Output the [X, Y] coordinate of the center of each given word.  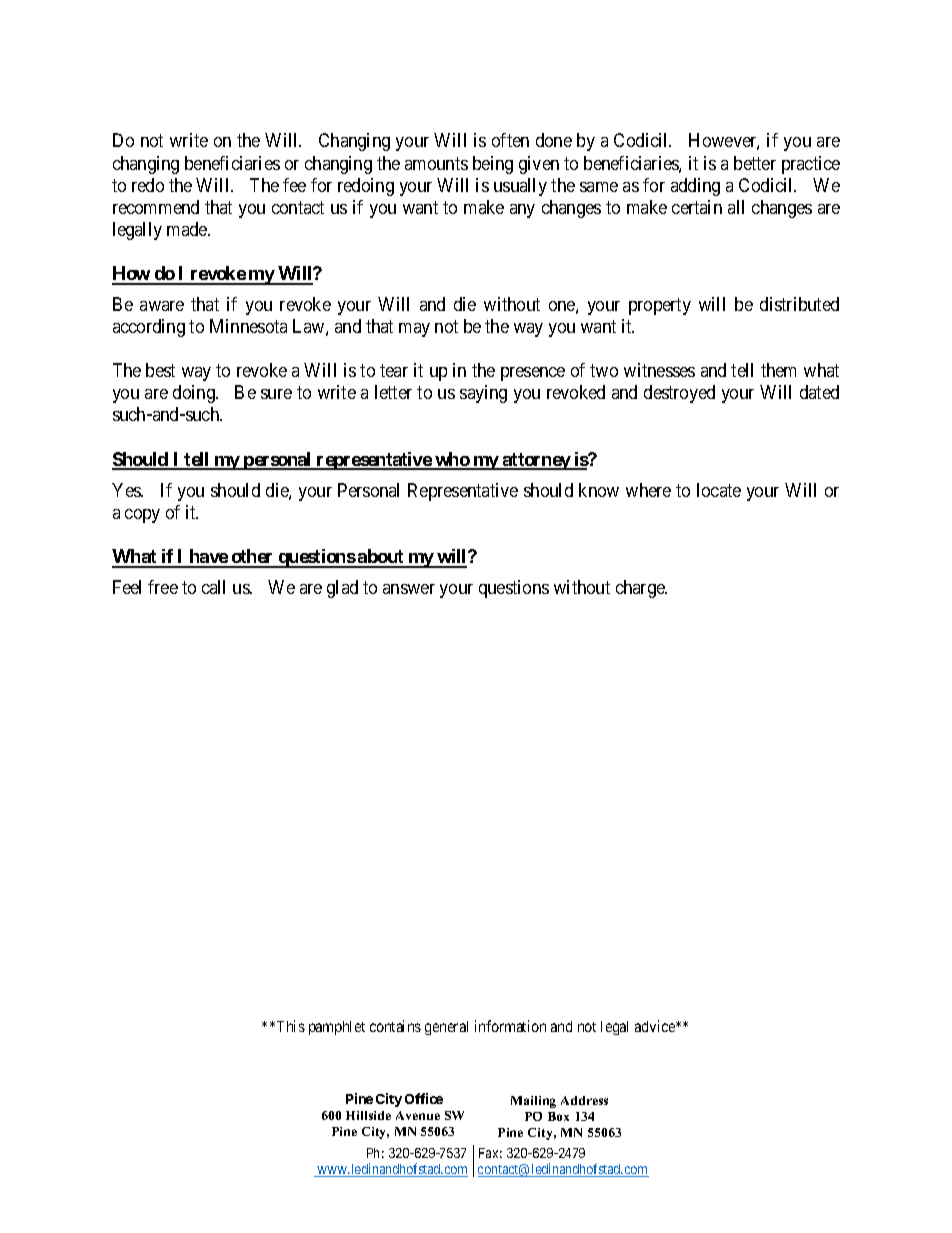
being [493, 165]
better [755, 163]
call [213, 587]
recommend [156, 207]
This [289, 1026]
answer [409, 589]
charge [641, 589]
